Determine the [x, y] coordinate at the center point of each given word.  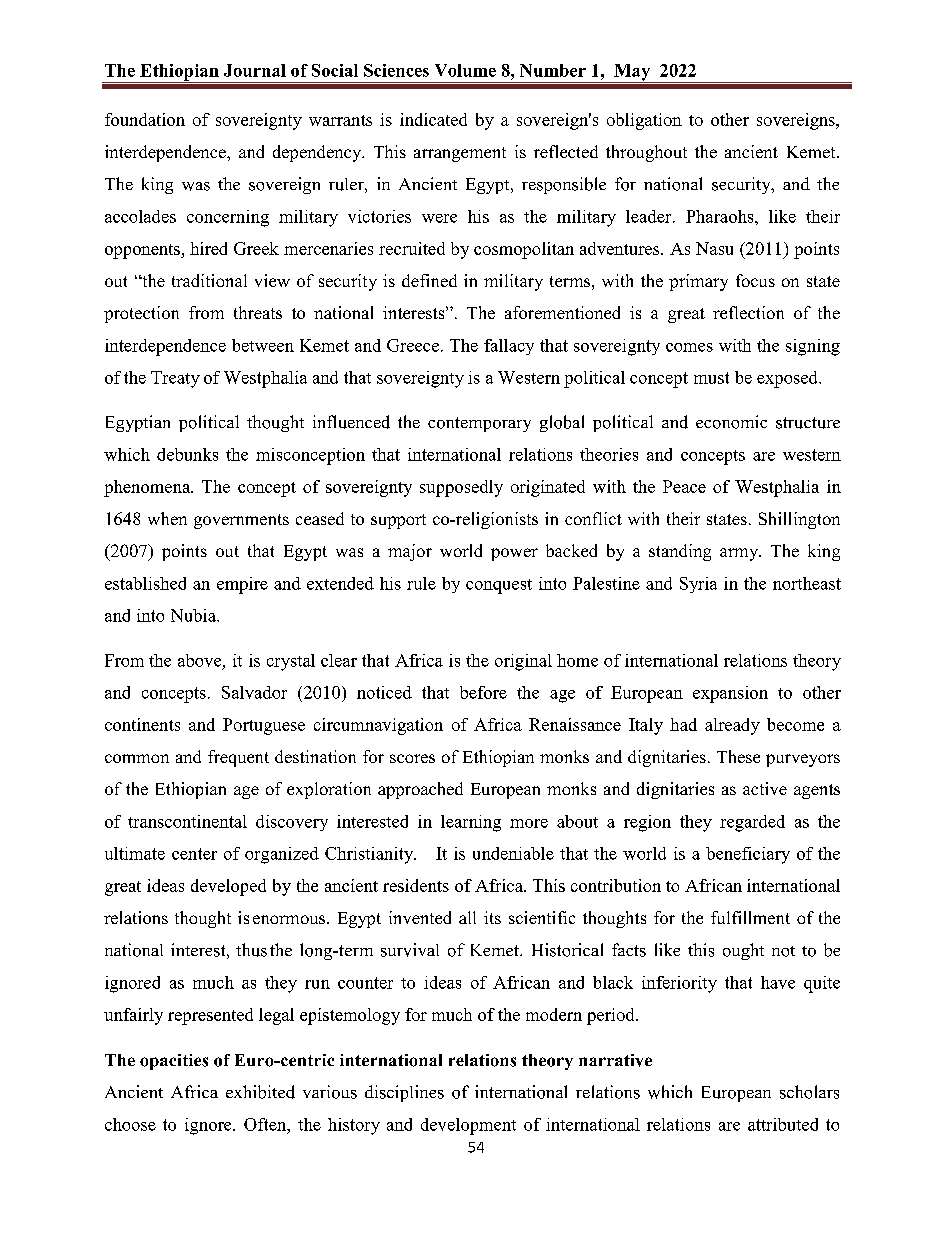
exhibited [260, 1092]
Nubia [194, 615]
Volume [465, 70]
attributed [783, 1124]
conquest [499, 586]
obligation [644, 121]
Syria [698, 585]
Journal [255, 70]
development [468, 1126]
